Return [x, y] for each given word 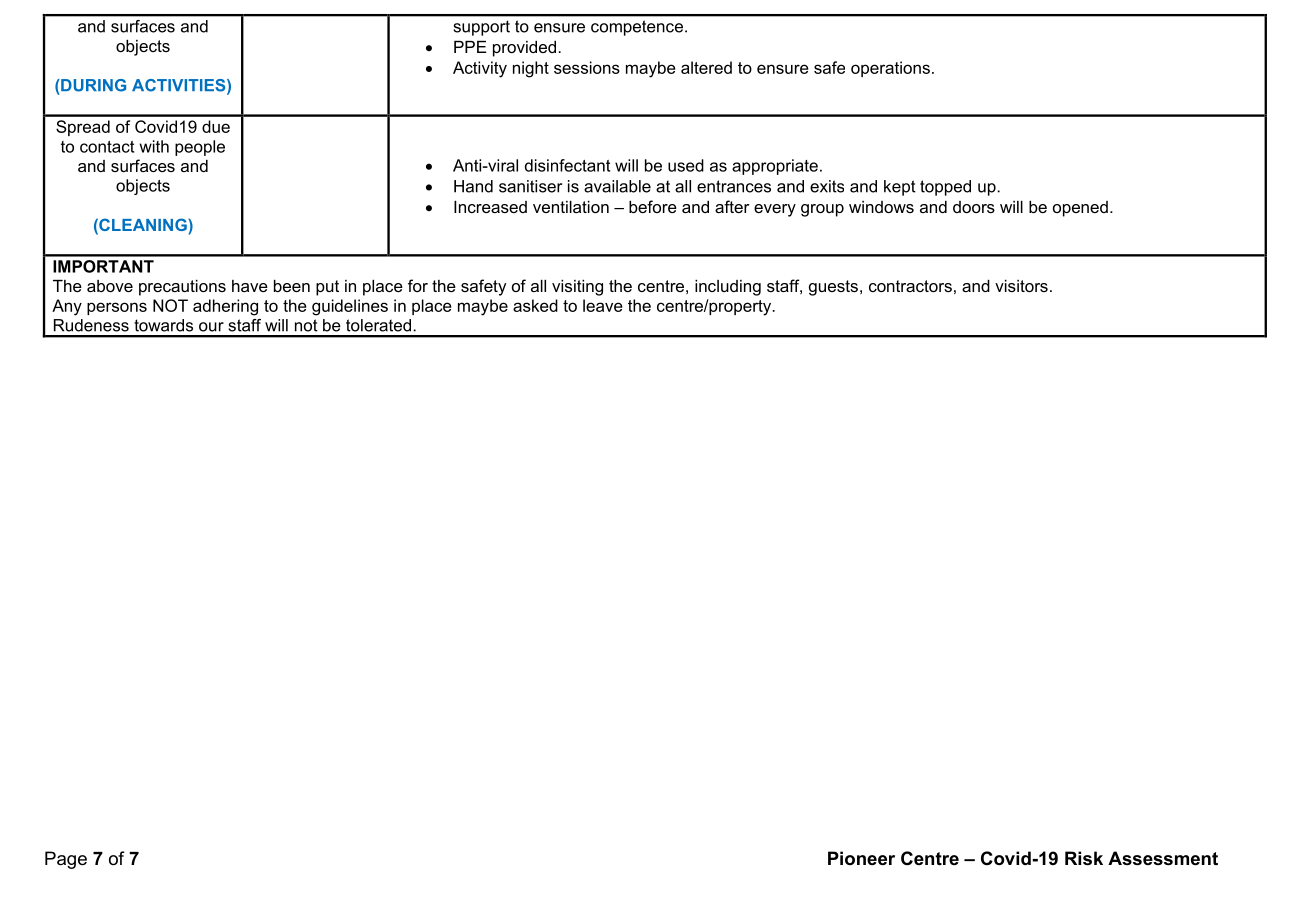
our [211, 327]
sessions [587, 67]
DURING [92, 85]
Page [66, 860]
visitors [1021, 286]
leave [603, 305]
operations [890, 69]
